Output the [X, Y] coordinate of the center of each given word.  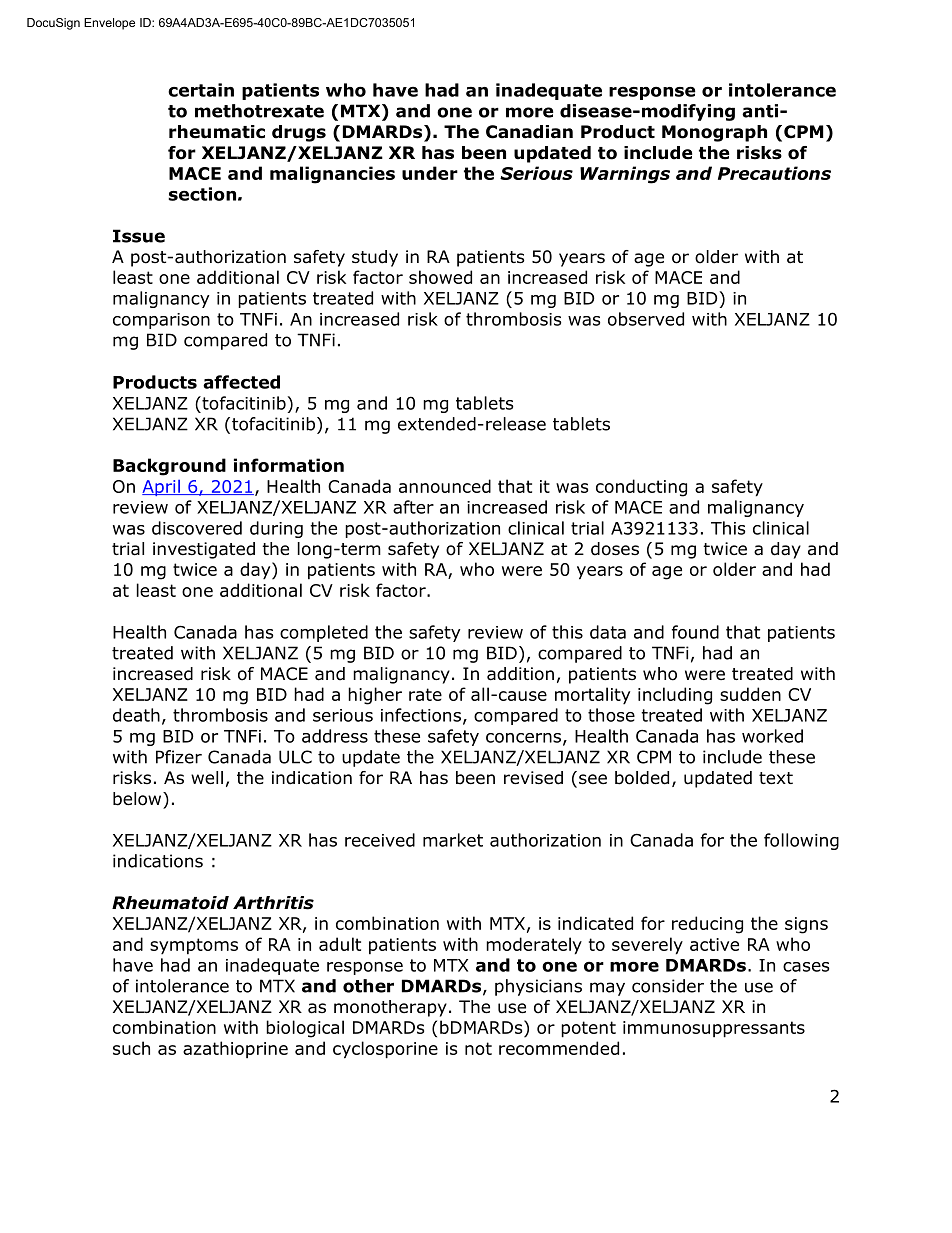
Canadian [529, 132]
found [695, 632]
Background [169, 467]
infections [421, 715]
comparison [161, 321]
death [136, 715]
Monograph [714, 133]
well [207, 778]
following [801, 841]
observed [646, 319]
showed [440, 277]
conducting [641, 488]
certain [201, 90]
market [453, 840]
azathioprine [235, 1049]
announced [445, 486]
